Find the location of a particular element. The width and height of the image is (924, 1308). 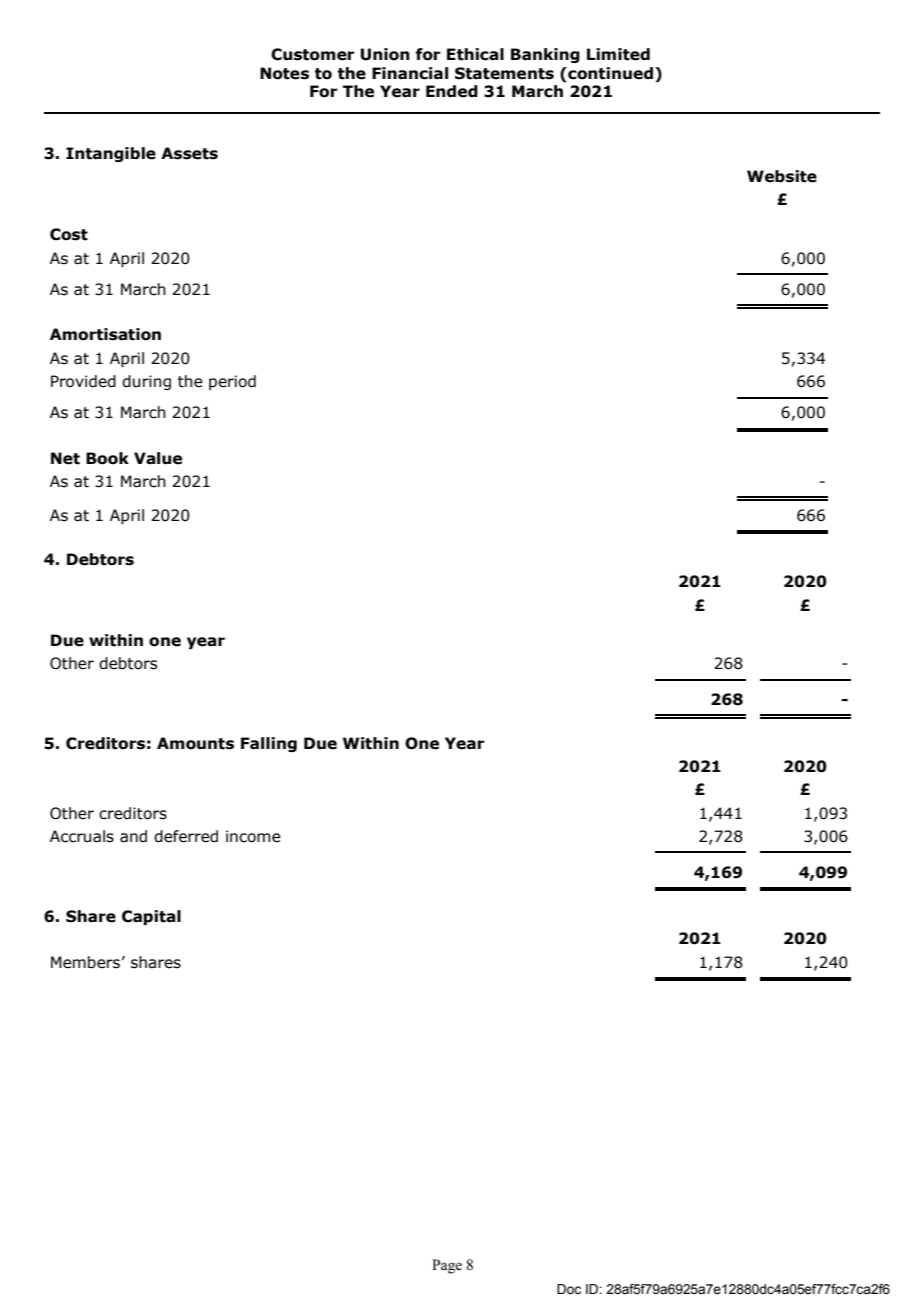

Financial is located at coordinates (410, 73).
